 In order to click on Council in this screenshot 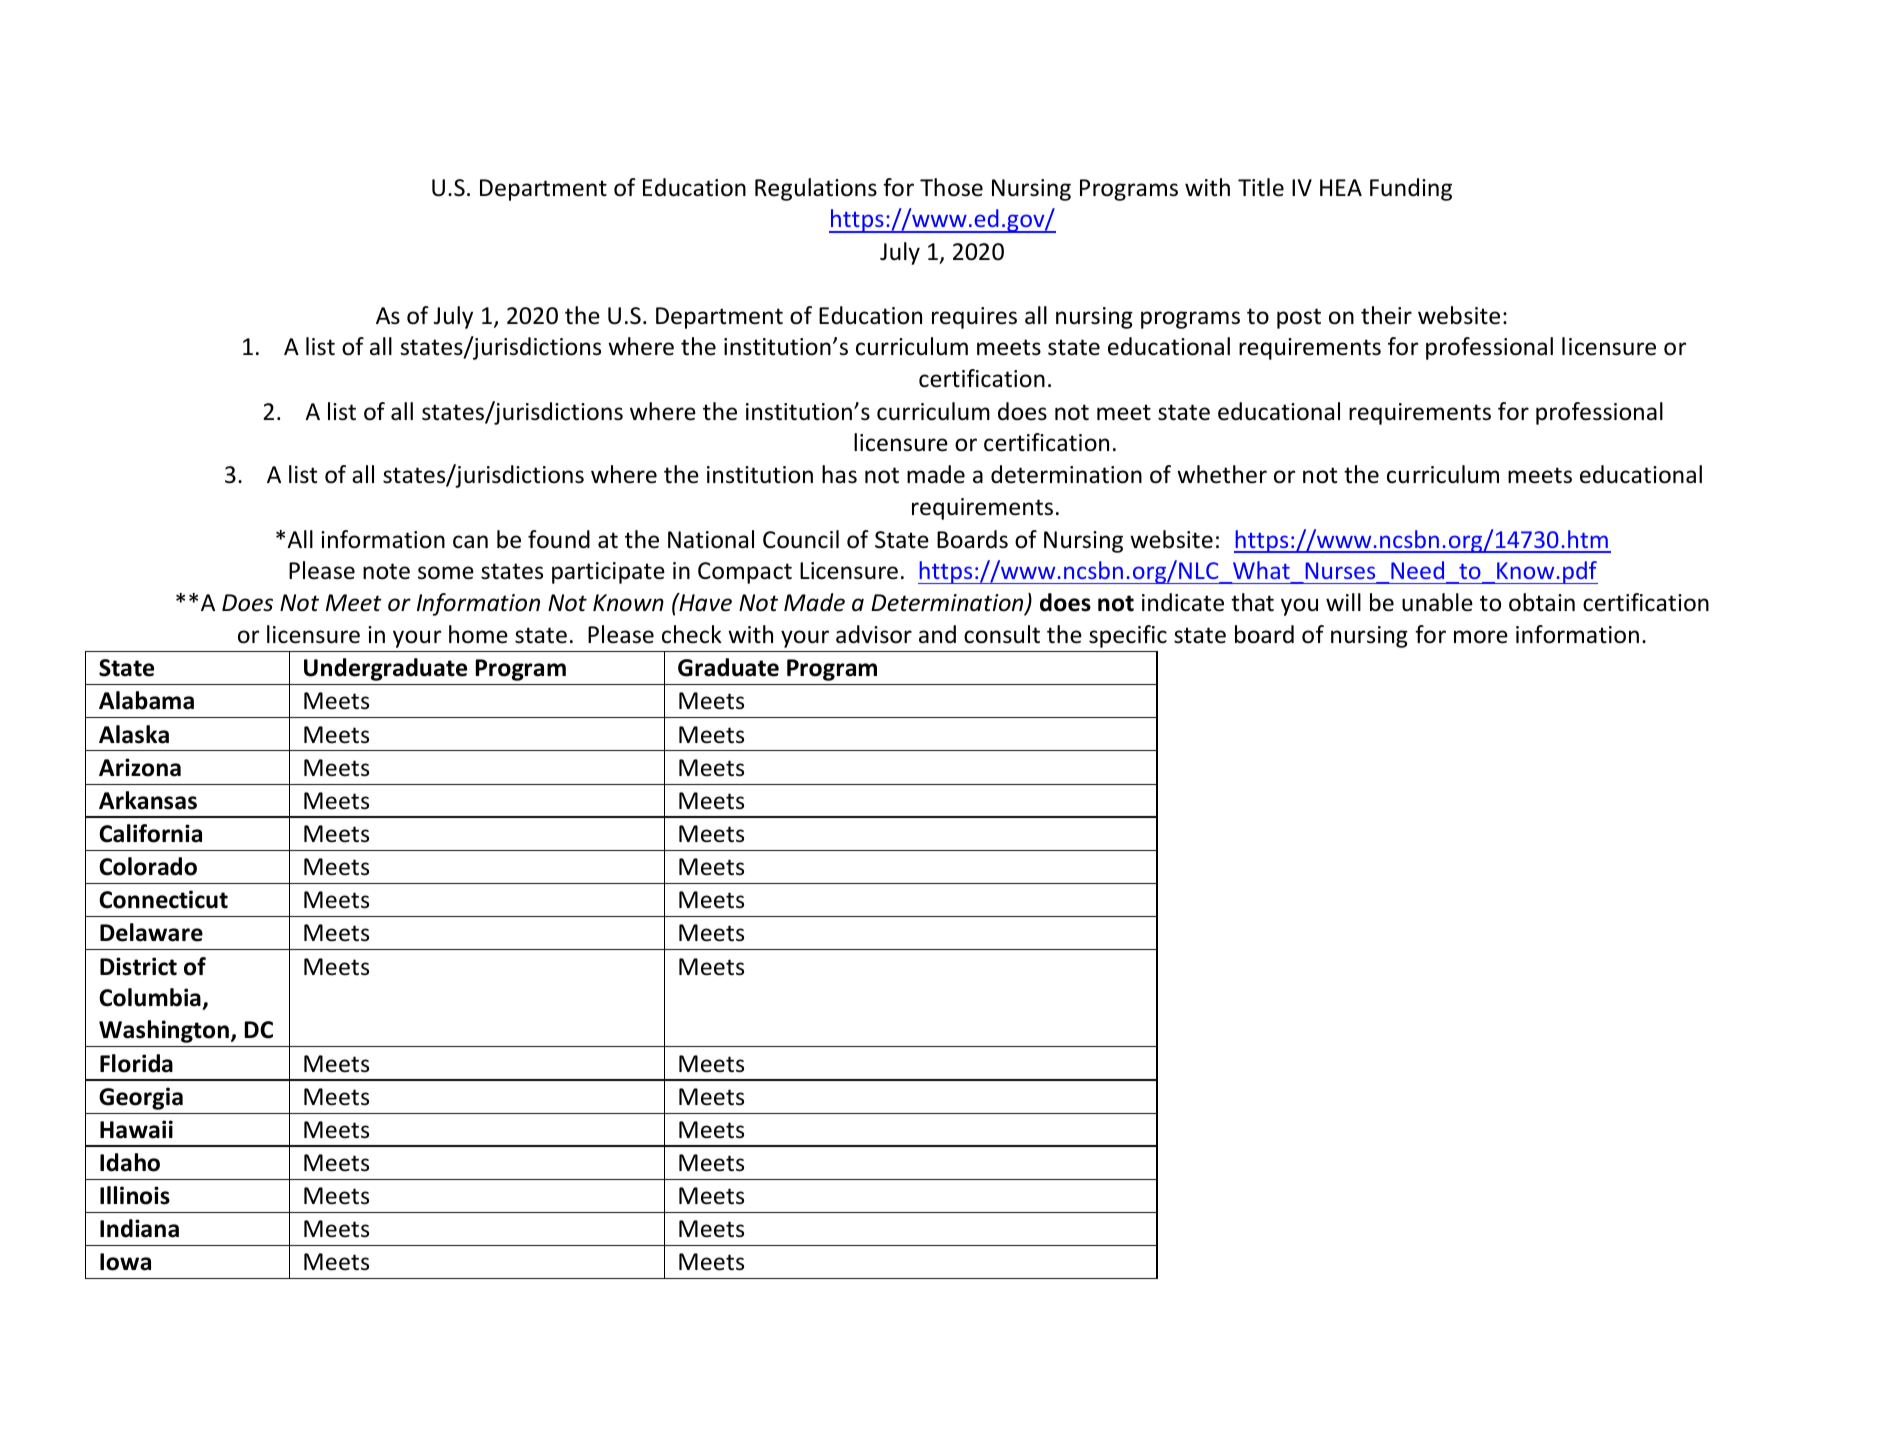, I will do `click(801, 539)`.
